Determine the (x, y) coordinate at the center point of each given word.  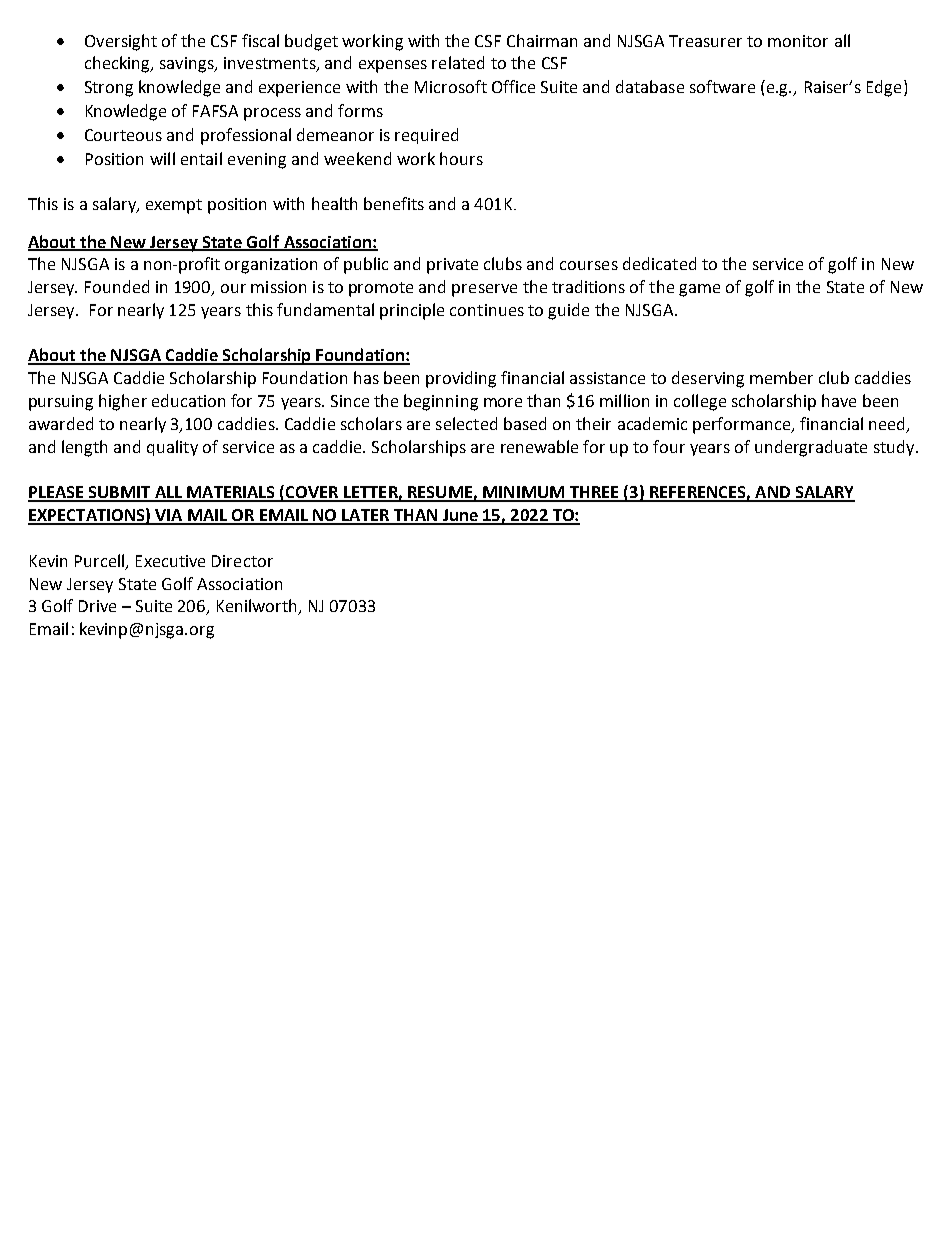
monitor (798, 41)
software (722, 86)
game (699, 290)
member (781, 377)
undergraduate (811, 448)
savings (188, 65)
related (458, 62)
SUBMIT (120, 493)
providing (461, 379)
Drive (97, 606)
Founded (117, 286)
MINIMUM (524, 493)
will (162, 158)
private (452, 266)
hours (461, 158)
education (188, 400)
